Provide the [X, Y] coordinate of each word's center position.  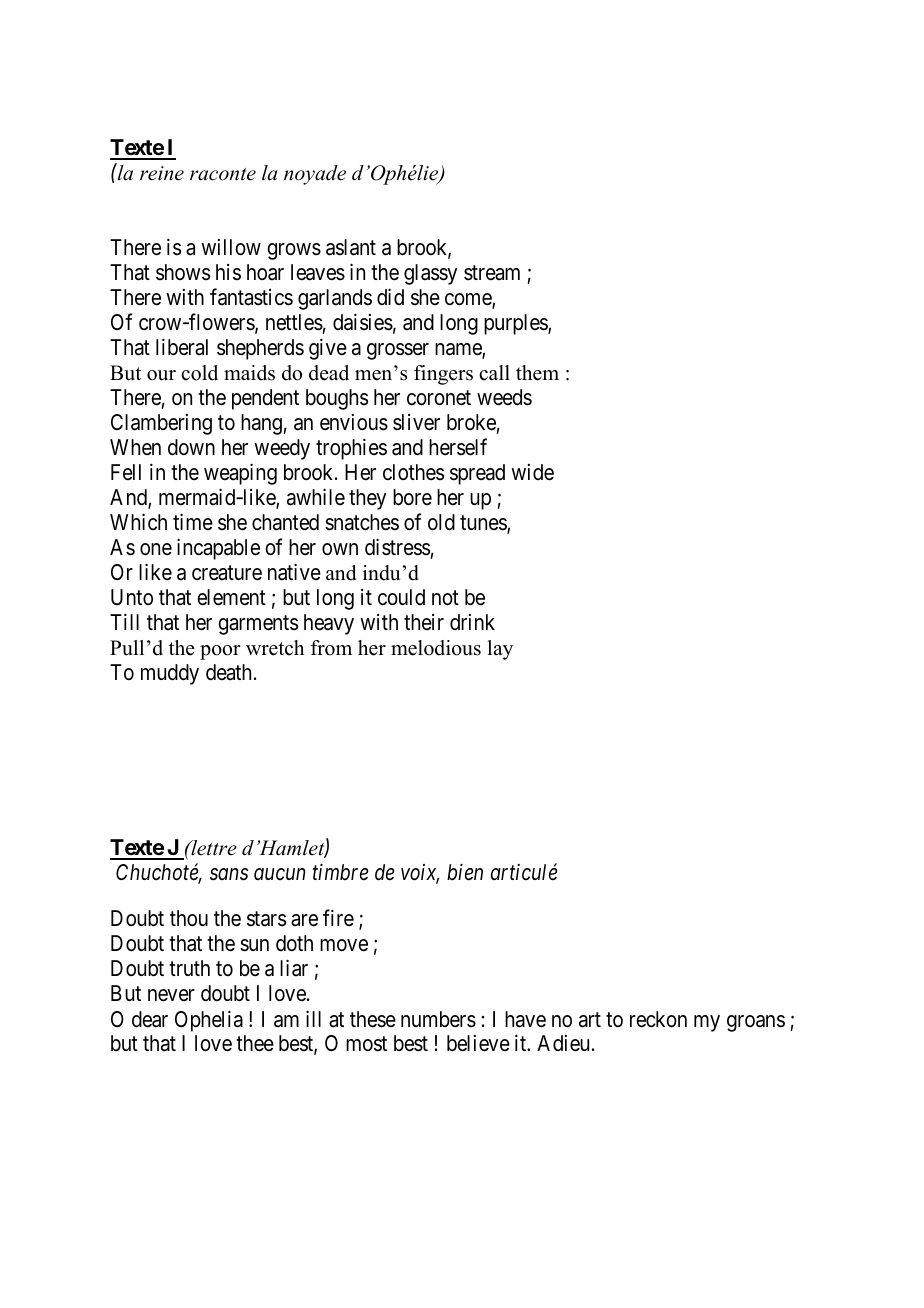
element [231, 597]
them [537, 373]
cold [199, 373]
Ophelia [209, 1021]
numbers [438, 1019]
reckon [658, 1019]
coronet [439, 398]
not [445, 598]
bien [465, 872]
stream [492, 273]
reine [162, 173]
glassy [430, 274]
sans [229, 875]
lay [500, 650]
